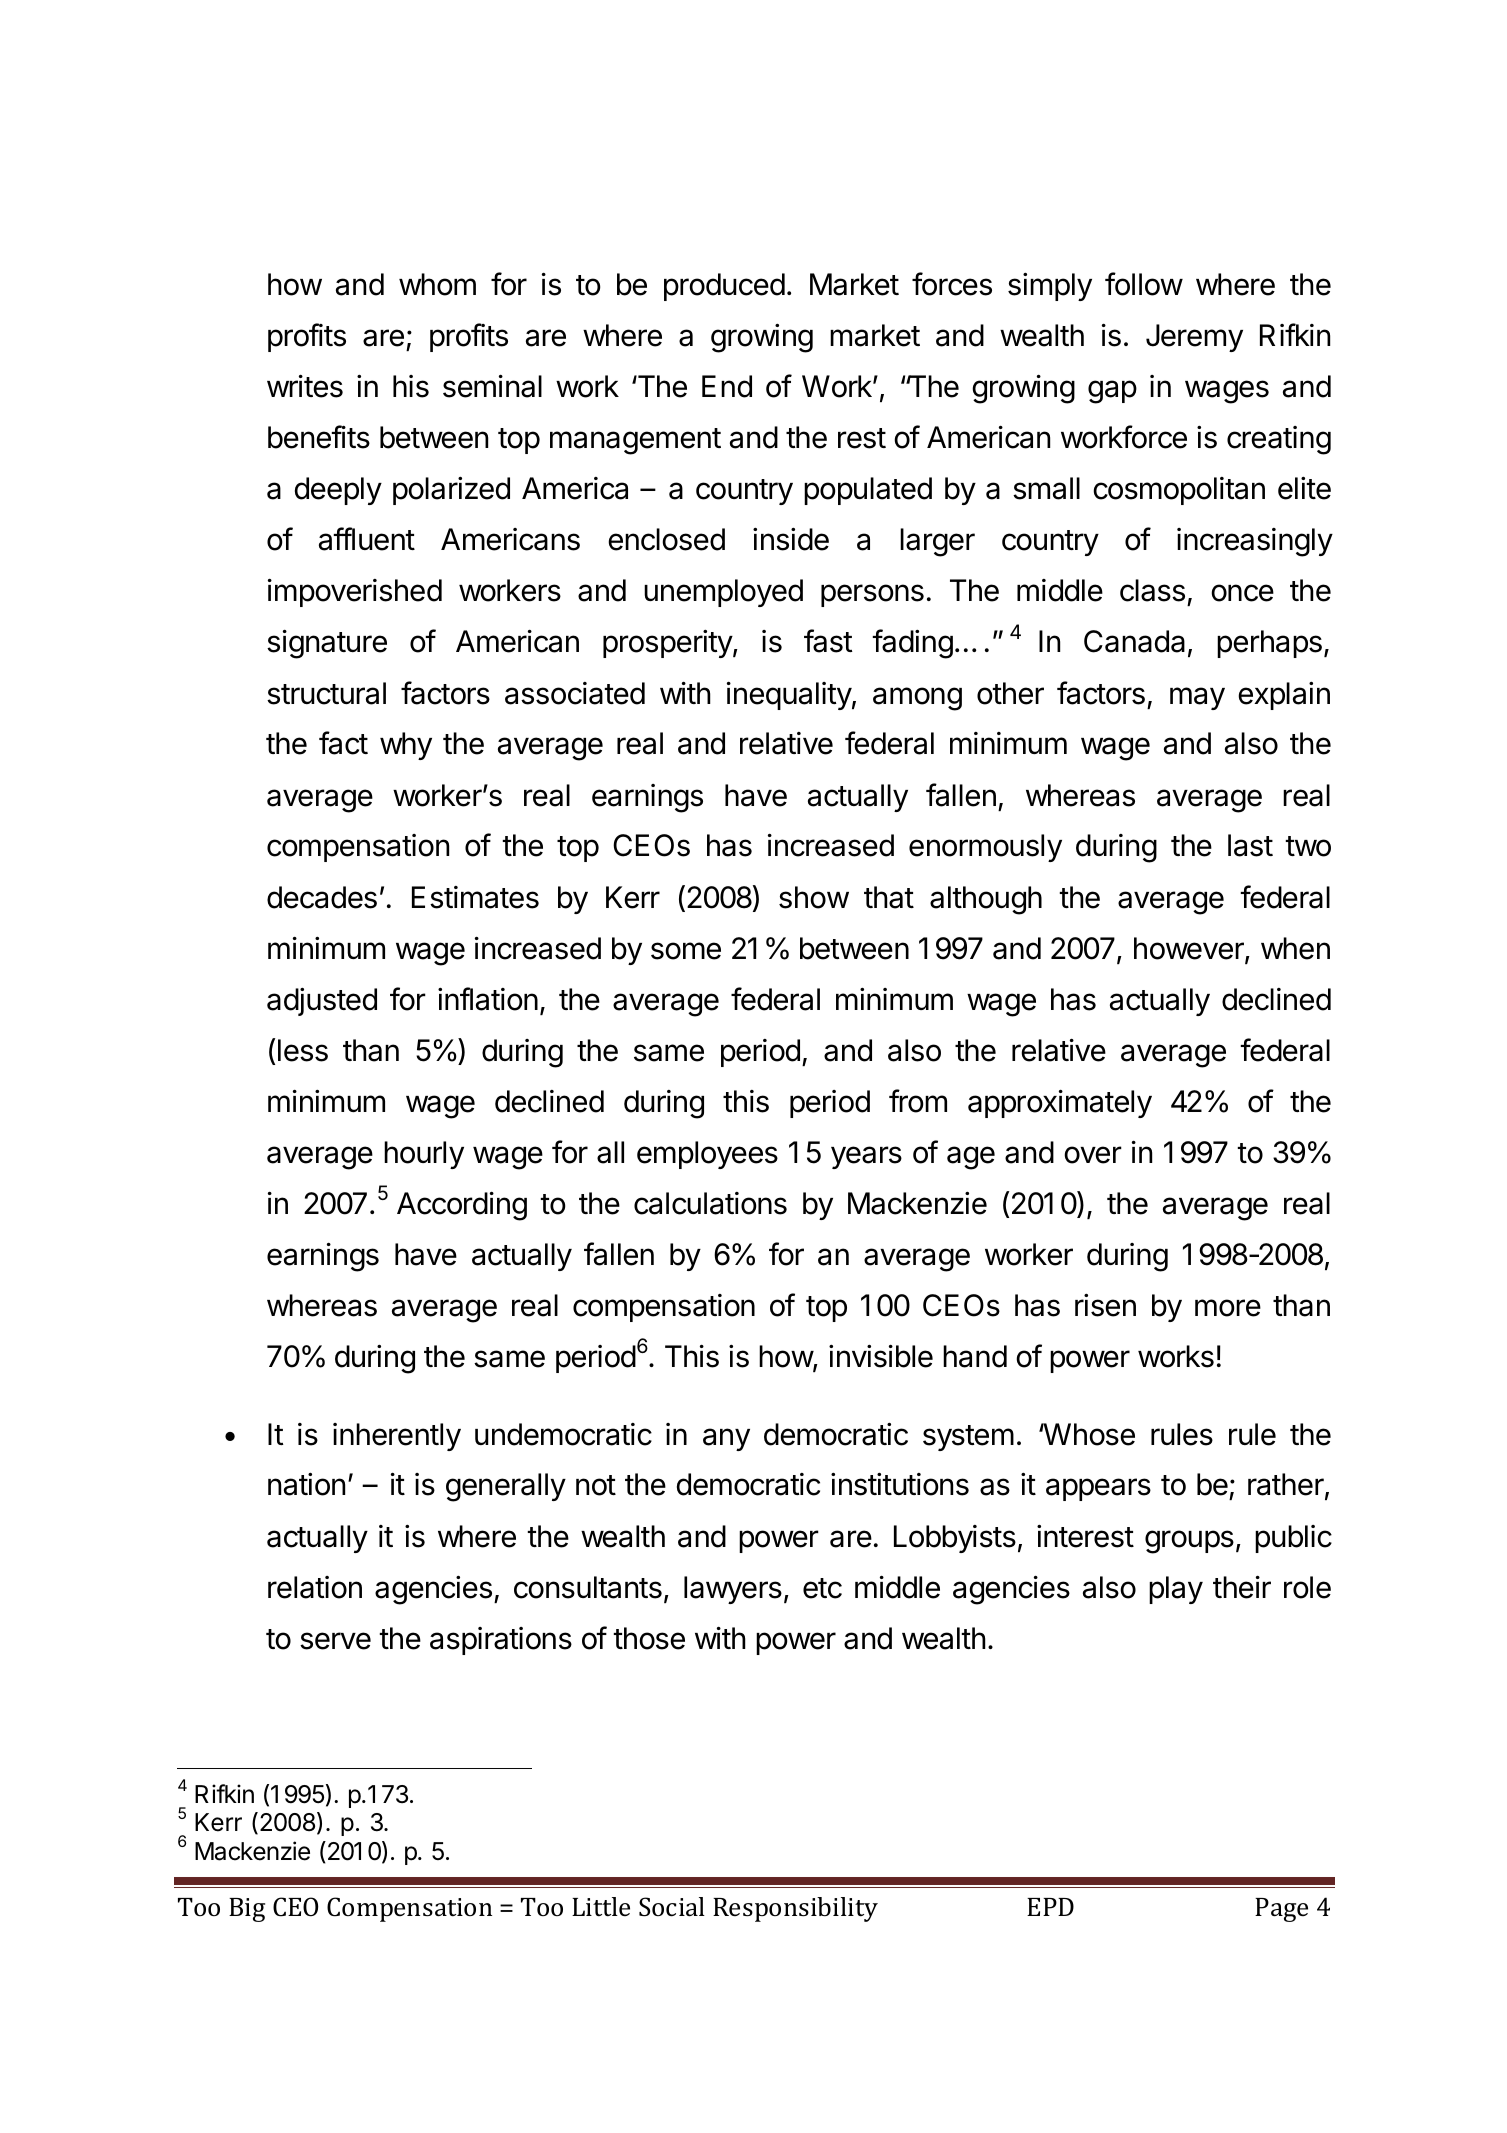 This document has width=1507, height=2133. I want to click on decades, so click(322, 897).
